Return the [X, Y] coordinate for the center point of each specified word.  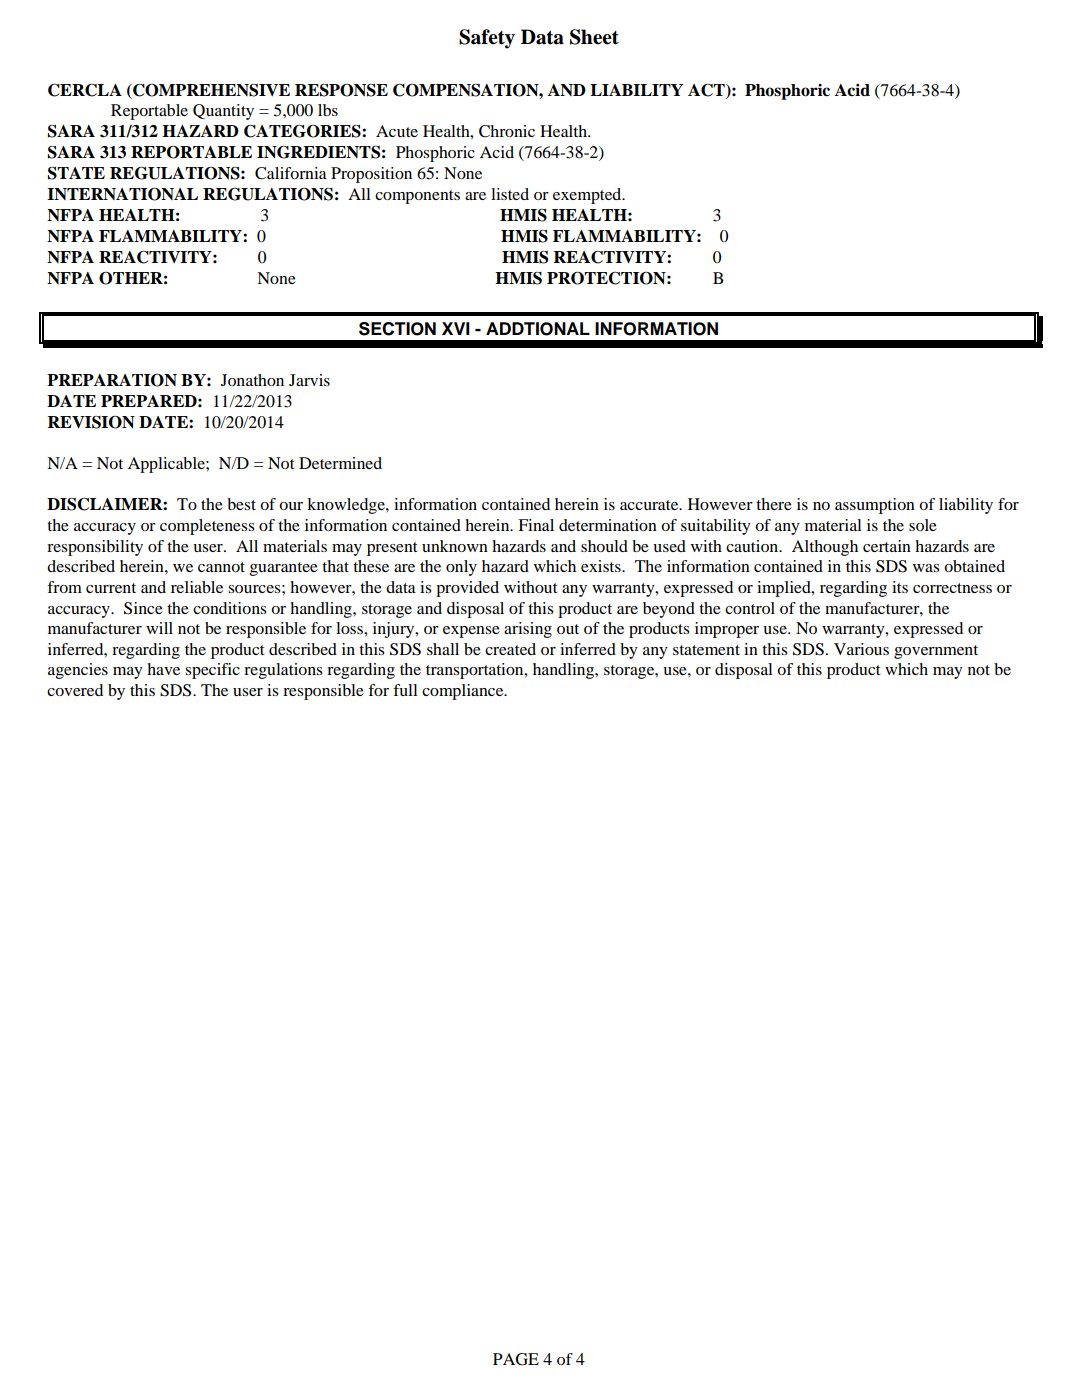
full [405, 690]
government [936, 652]
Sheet [594, 37]
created [510, 649]
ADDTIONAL [538, 329]
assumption [875, 506]
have [163, 669]
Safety [487, 39]
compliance [464, 692]
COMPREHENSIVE [210, 90]
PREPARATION [112, 380]
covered [75, 690]
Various [861, 649]
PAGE [516, 1359]
